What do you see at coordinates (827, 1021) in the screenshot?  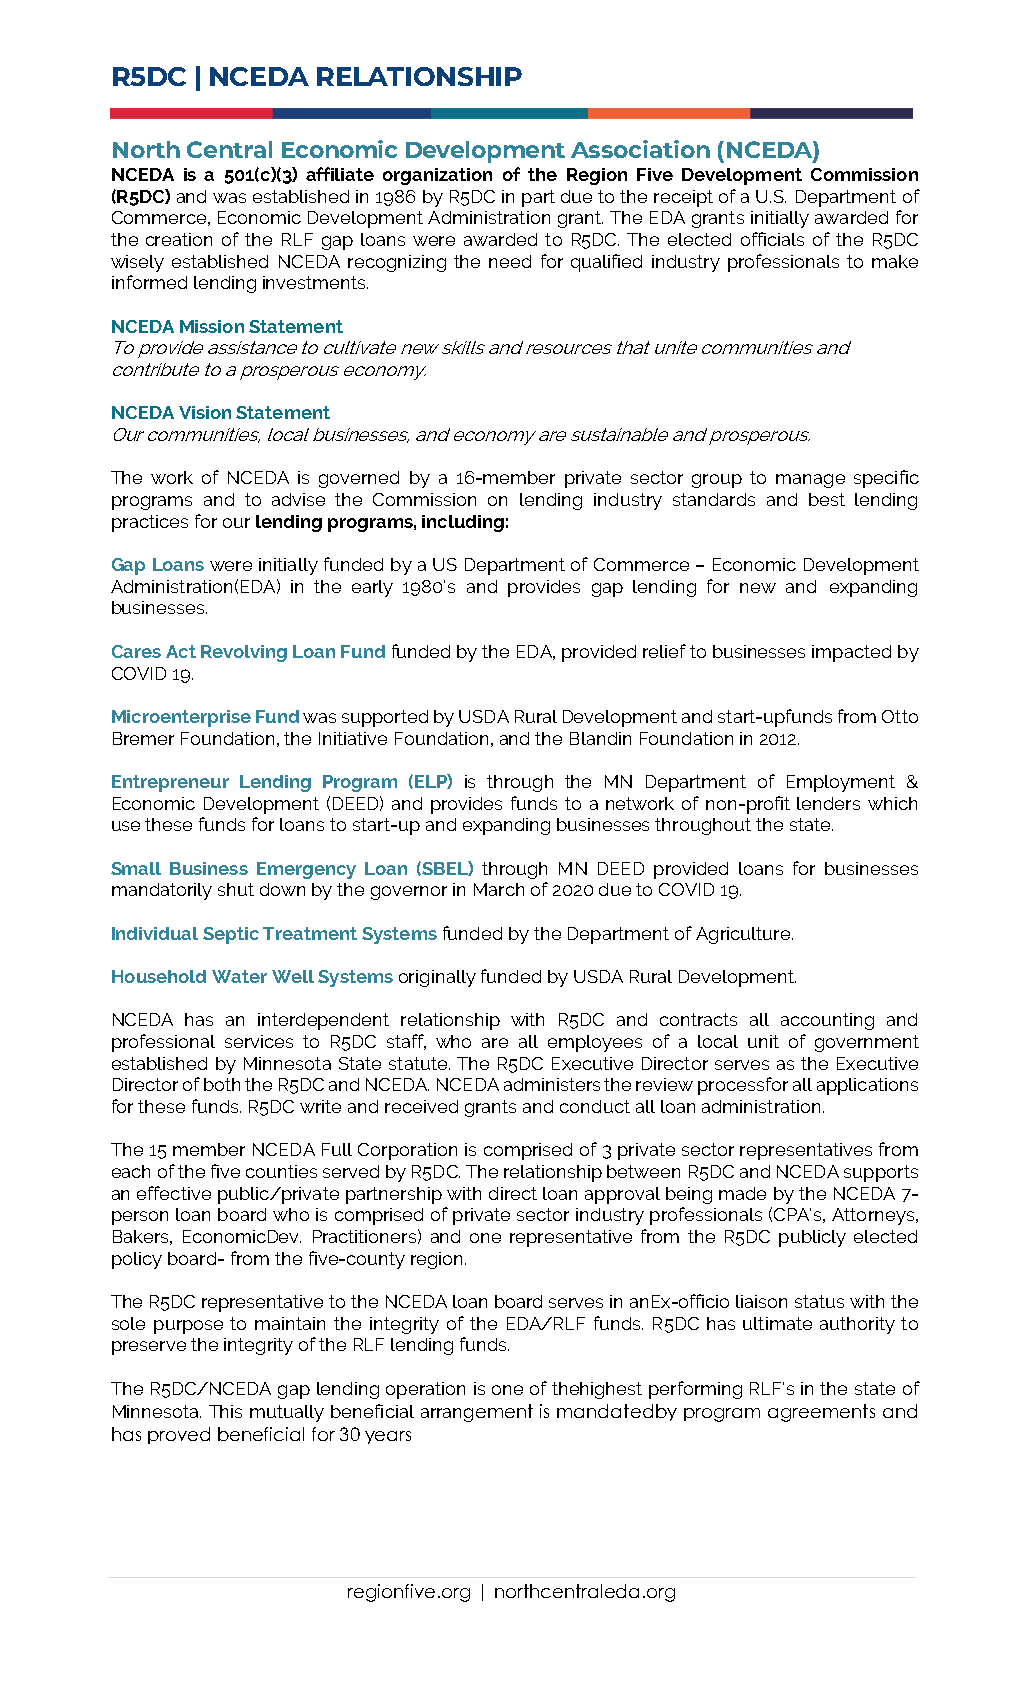 I see `accounting` at bounding box center [827, 1021].
